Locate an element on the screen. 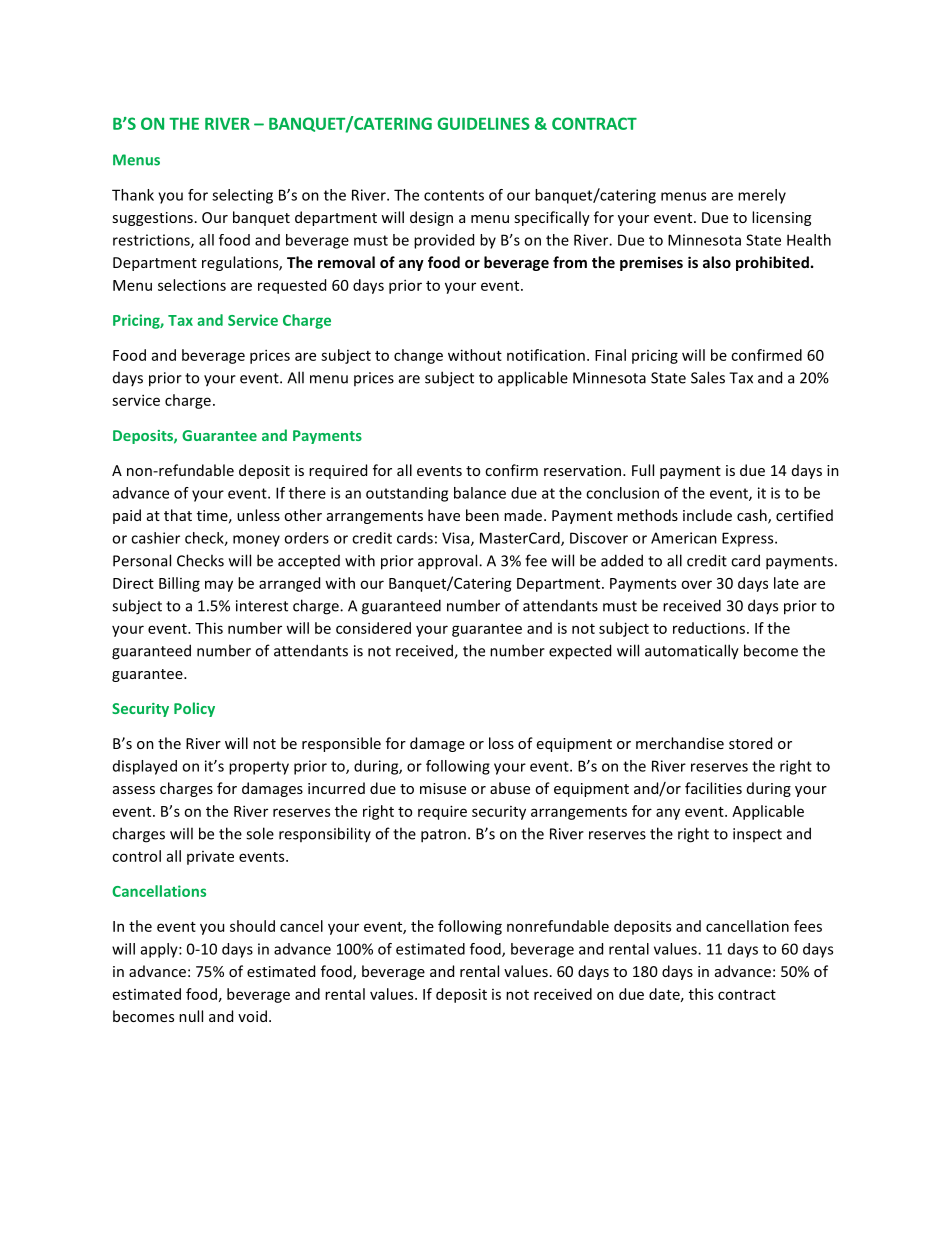 This screenshot has height=1233, width=952. Express is located at coordinates (749, 539).
